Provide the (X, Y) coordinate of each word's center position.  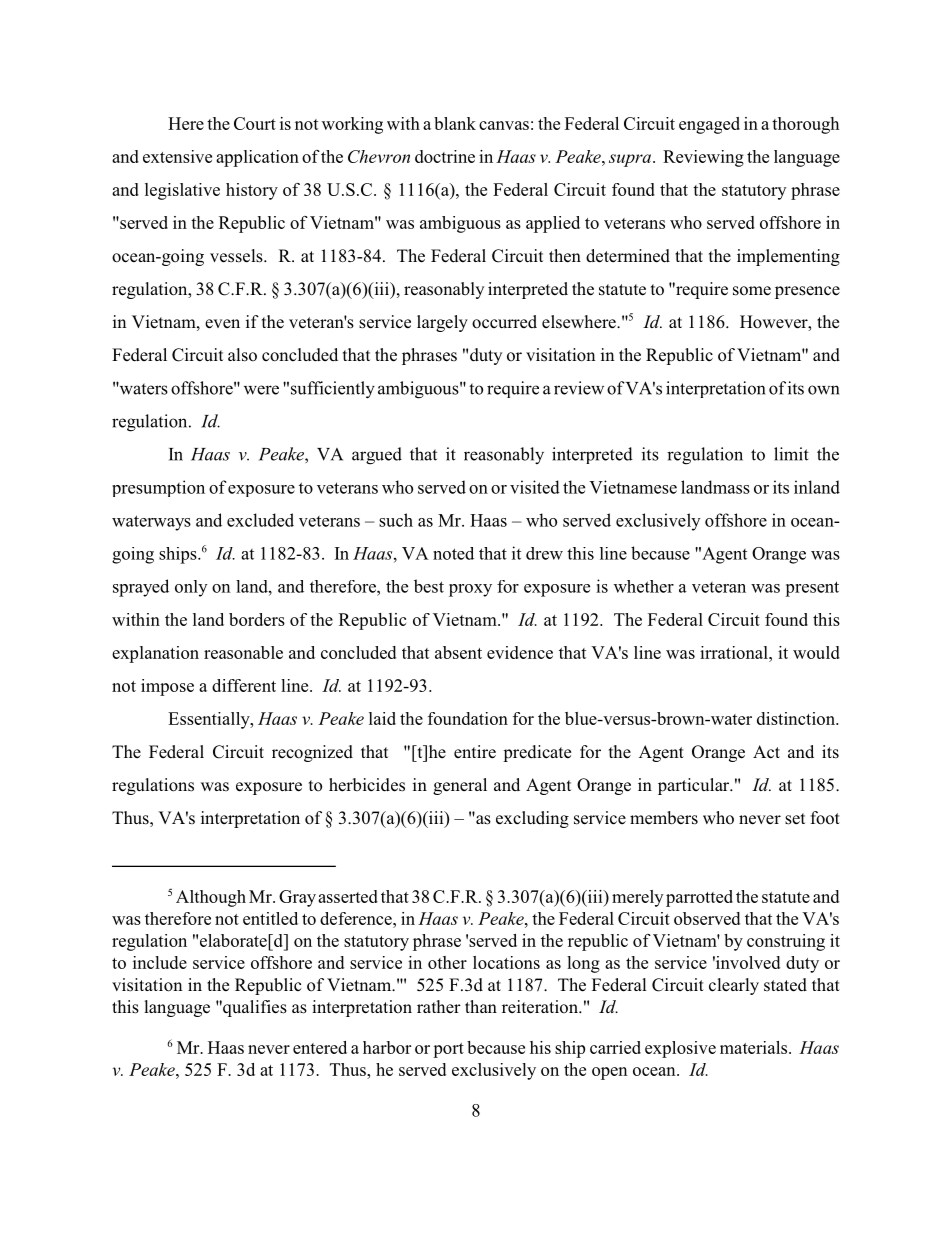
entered (320, 1047)
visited (535, 487)
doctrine (445, 156)
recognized (312, 753)
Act (766, 752)
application (257, 158)
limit (791, 454)
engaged (709, 125)
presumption (158, 488)
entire (475, 752)
